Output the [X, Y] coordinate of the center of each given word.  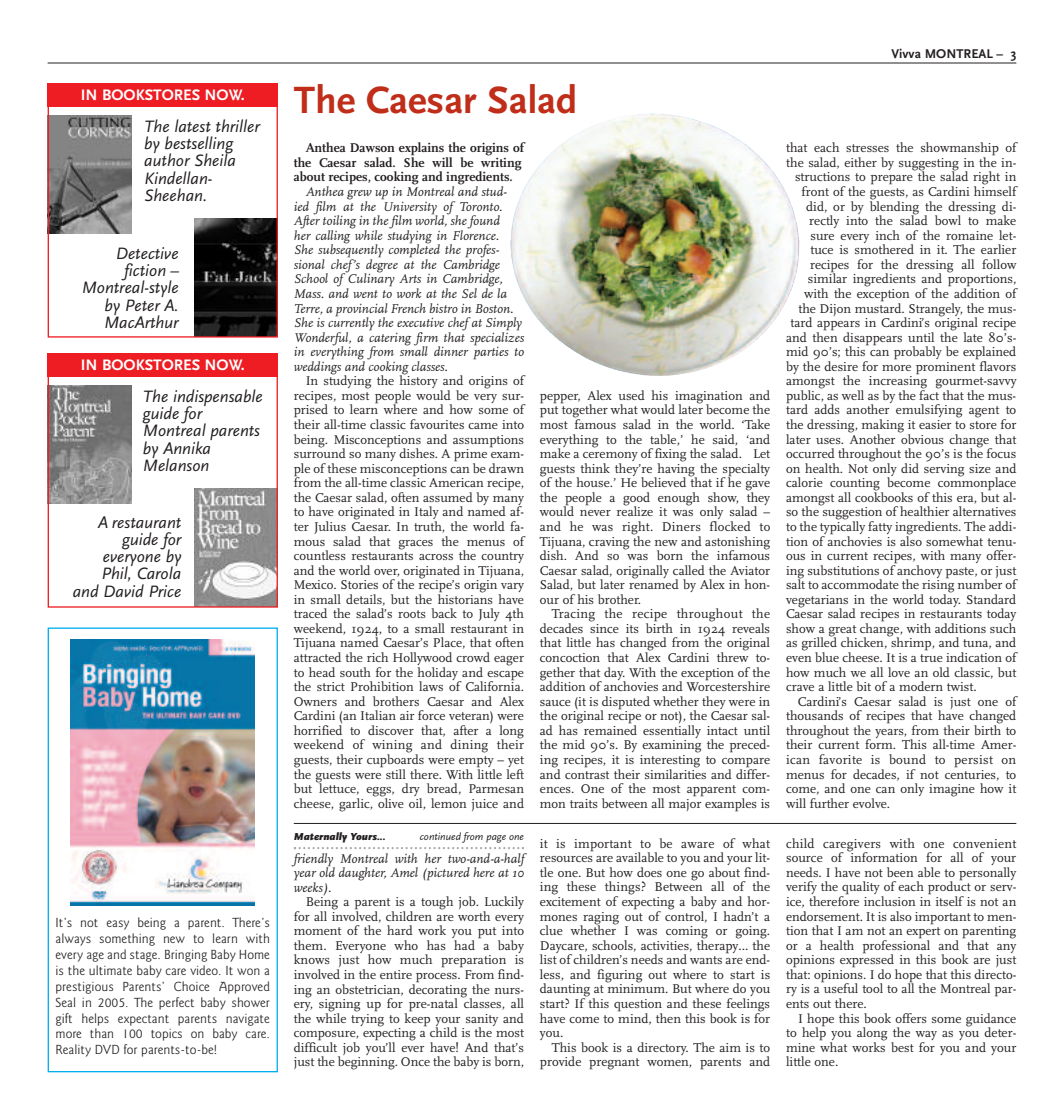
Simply [504, 325]
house [594, 482]
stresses [867, 148]
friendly [313, 860]
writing [500, 164]
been [900, 872]
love [899, 672]
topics [166, 1035]
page [496, 839]
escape [505, 676]
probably [918, 353]
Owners [315, 701]
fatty [880, 527]
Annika [187, 446]
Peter [143, 305]
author [167, 158]
